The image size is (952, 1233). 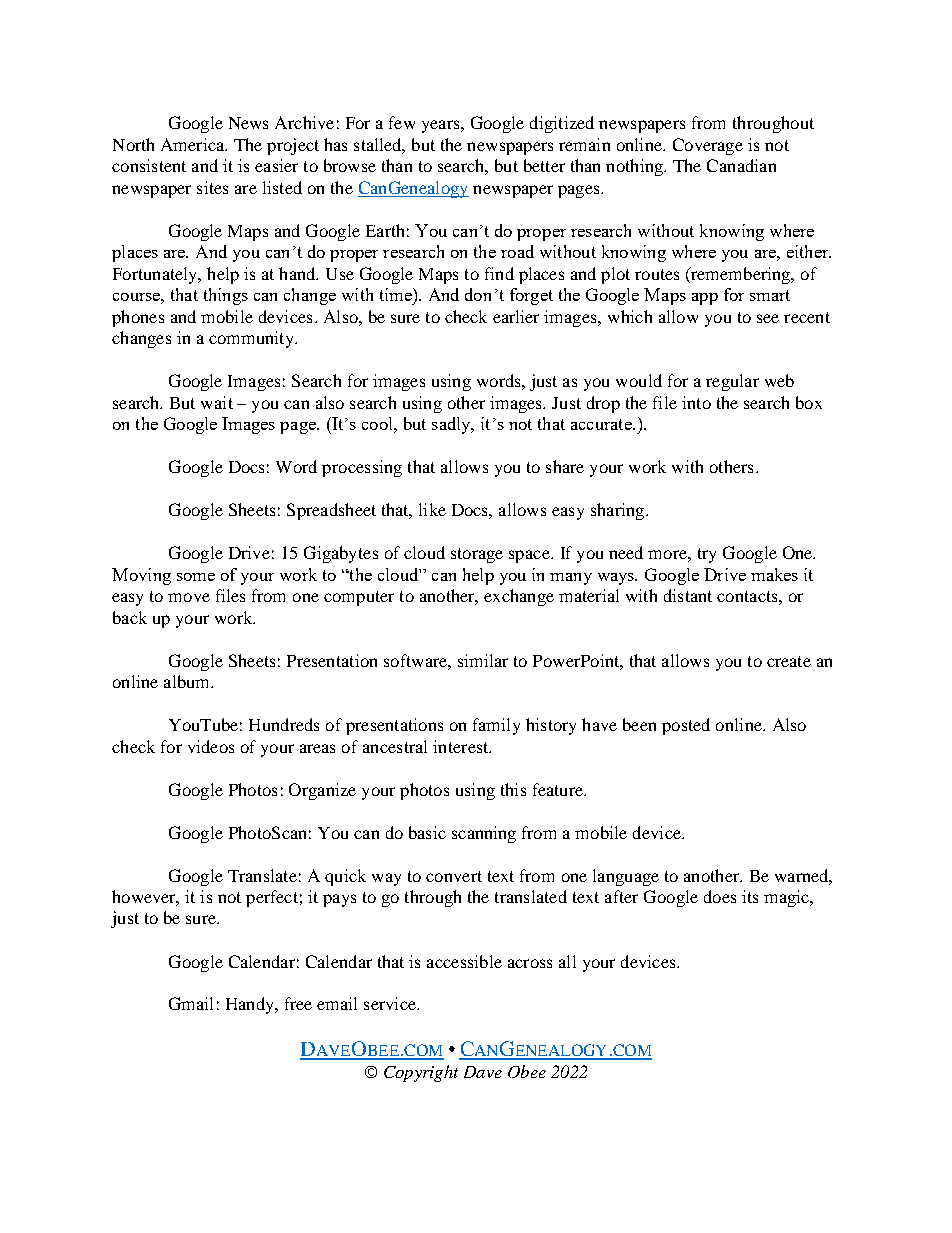 What do you see at coordinates (421, 1073) in the page?
I see `Copyright` at bounding box center [421, 1073].
